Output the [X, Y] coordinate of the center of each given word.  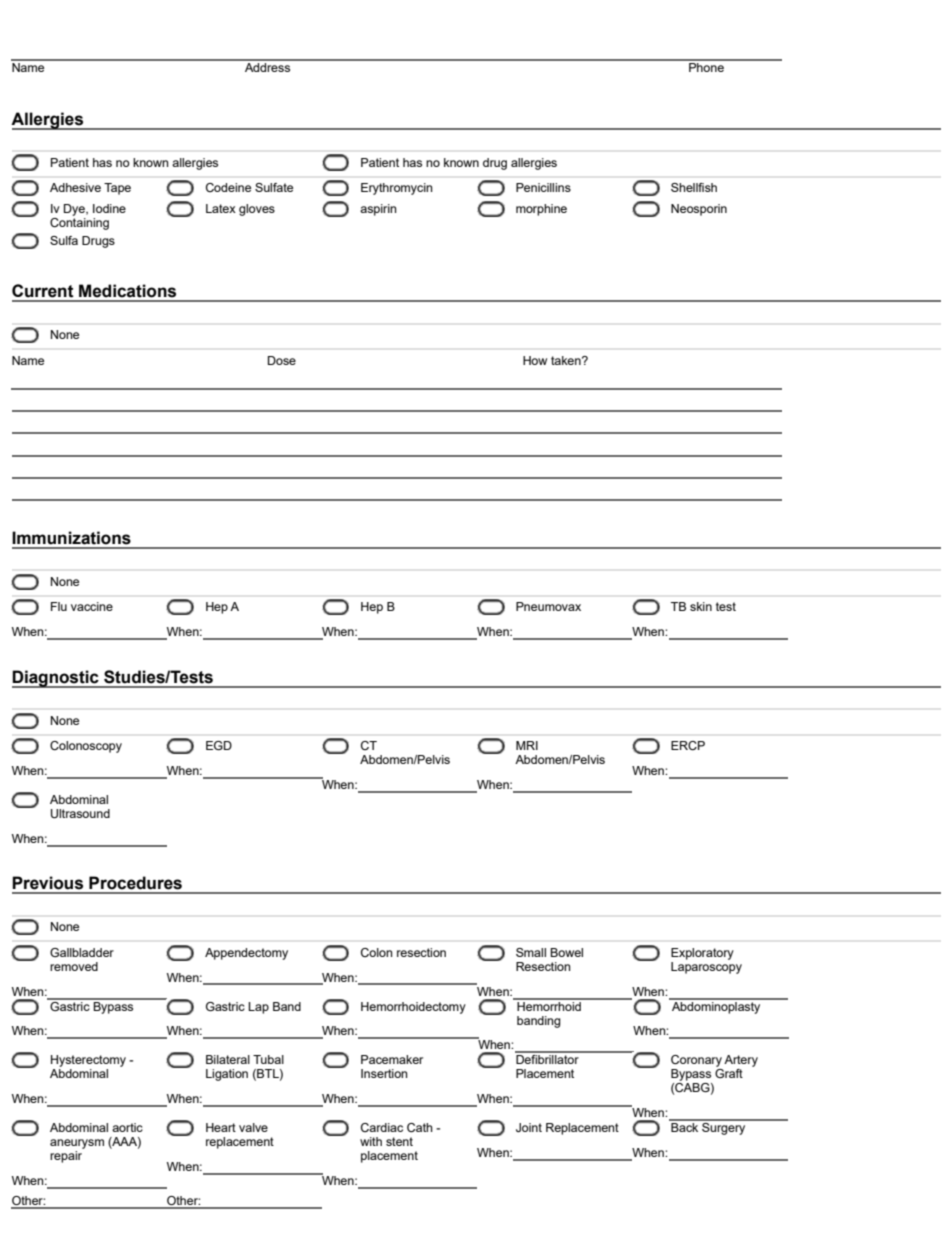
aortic [127, 1127]
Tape [117, 189]
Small [531, 952]
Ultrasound [80, 814]
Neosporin [699, 210]
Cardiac [382, 1127]
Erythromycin [396, 189]
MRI [527, 745]
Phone [706, 66]
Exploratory [702, 954]
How [535, 360]
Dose [282, 360]
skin [701, 606]
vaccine [92, 606]
